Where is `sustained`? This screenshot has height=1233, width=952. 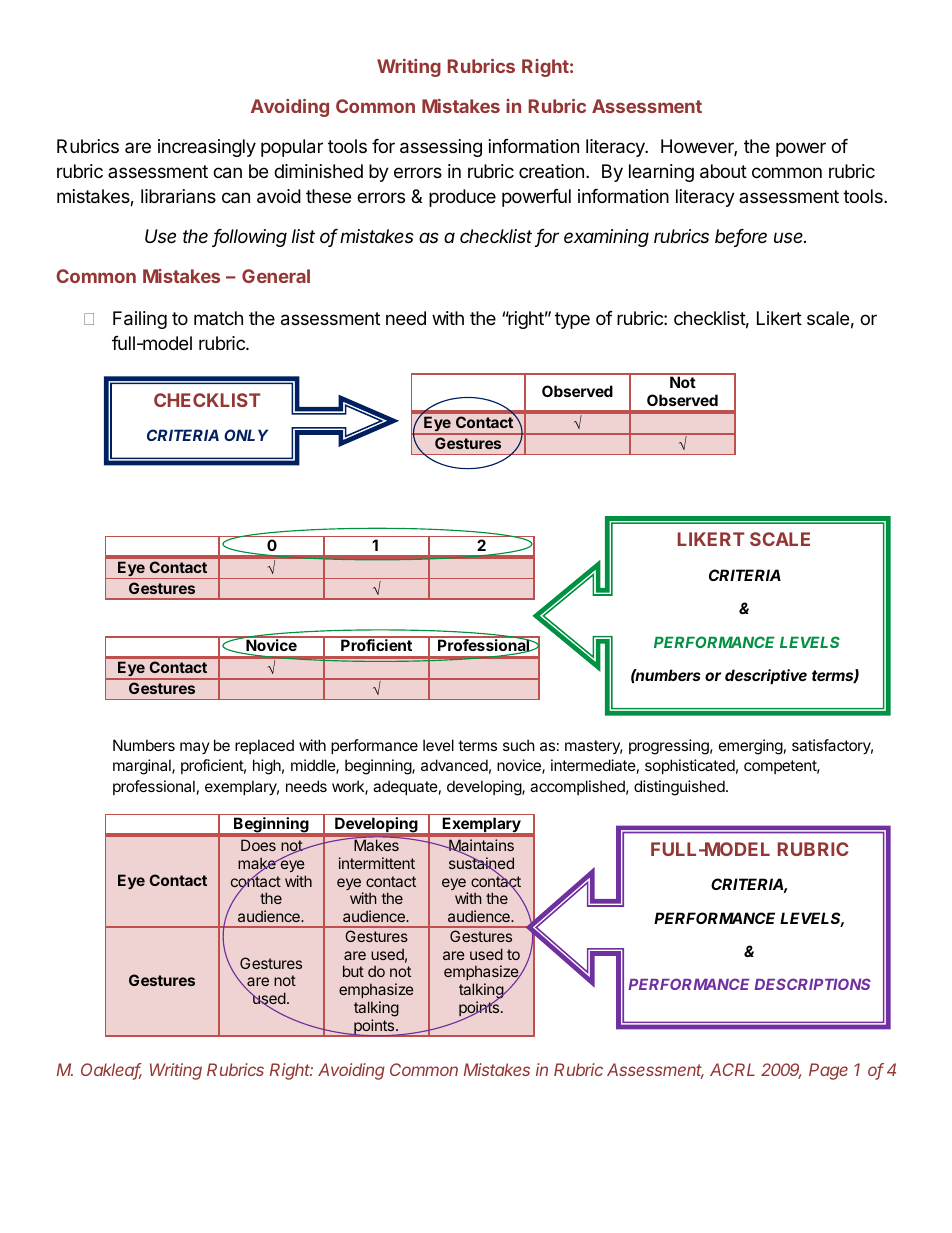 sustained is located at coordinates (481, 863).
